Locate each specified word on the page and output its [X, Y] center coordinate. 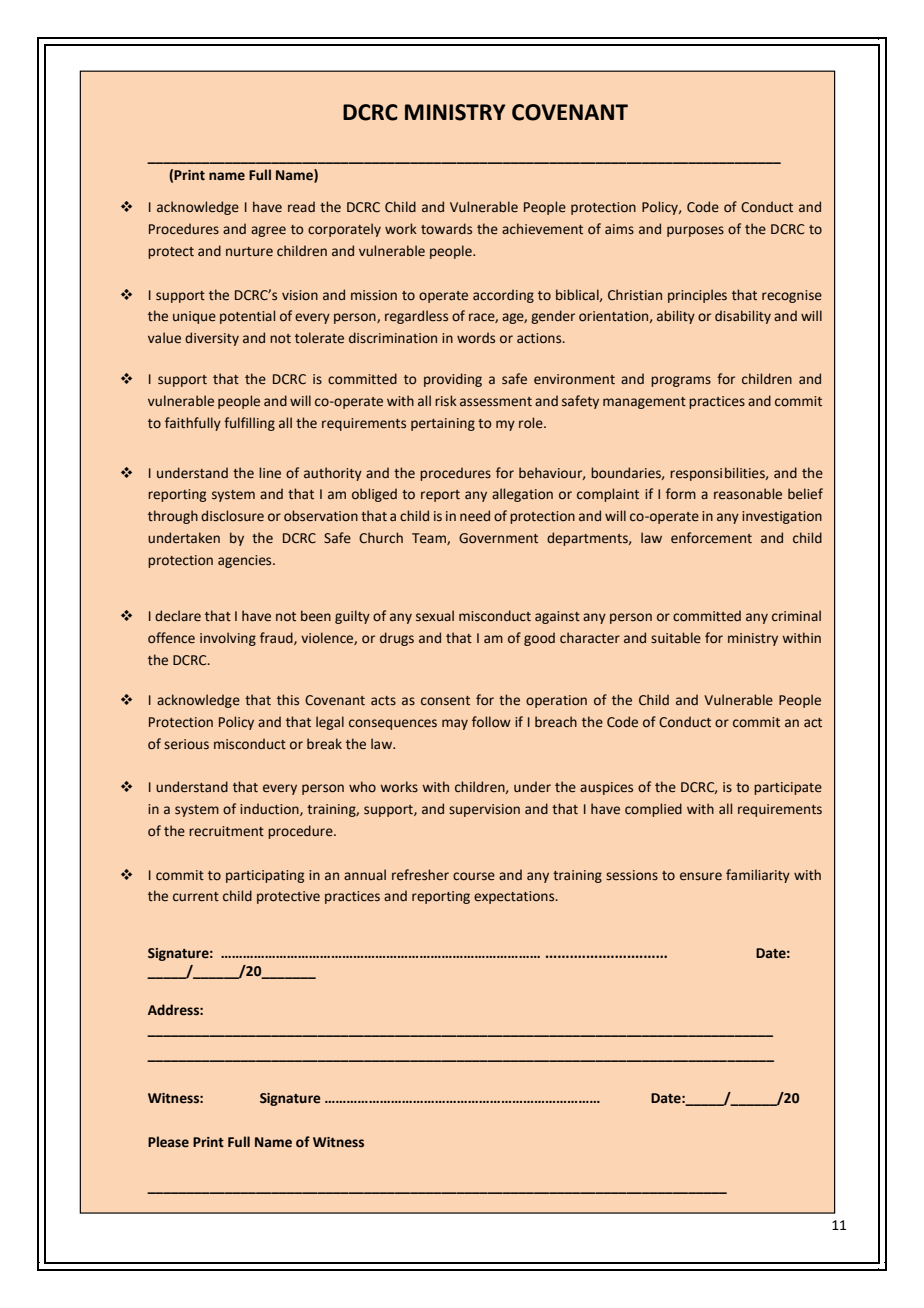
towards [446, 229]
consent [445, 701]
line [270, 473]
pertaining [443, 424]
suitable [676, 638]
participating [265, 876]
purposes [695, 231]
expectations [515, 897]
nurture [249, 252]
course [474, 876]
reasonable [748, 494]
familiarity [758, 876]
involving [228, 639]
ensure [701, 876]
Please [168, 1142]
